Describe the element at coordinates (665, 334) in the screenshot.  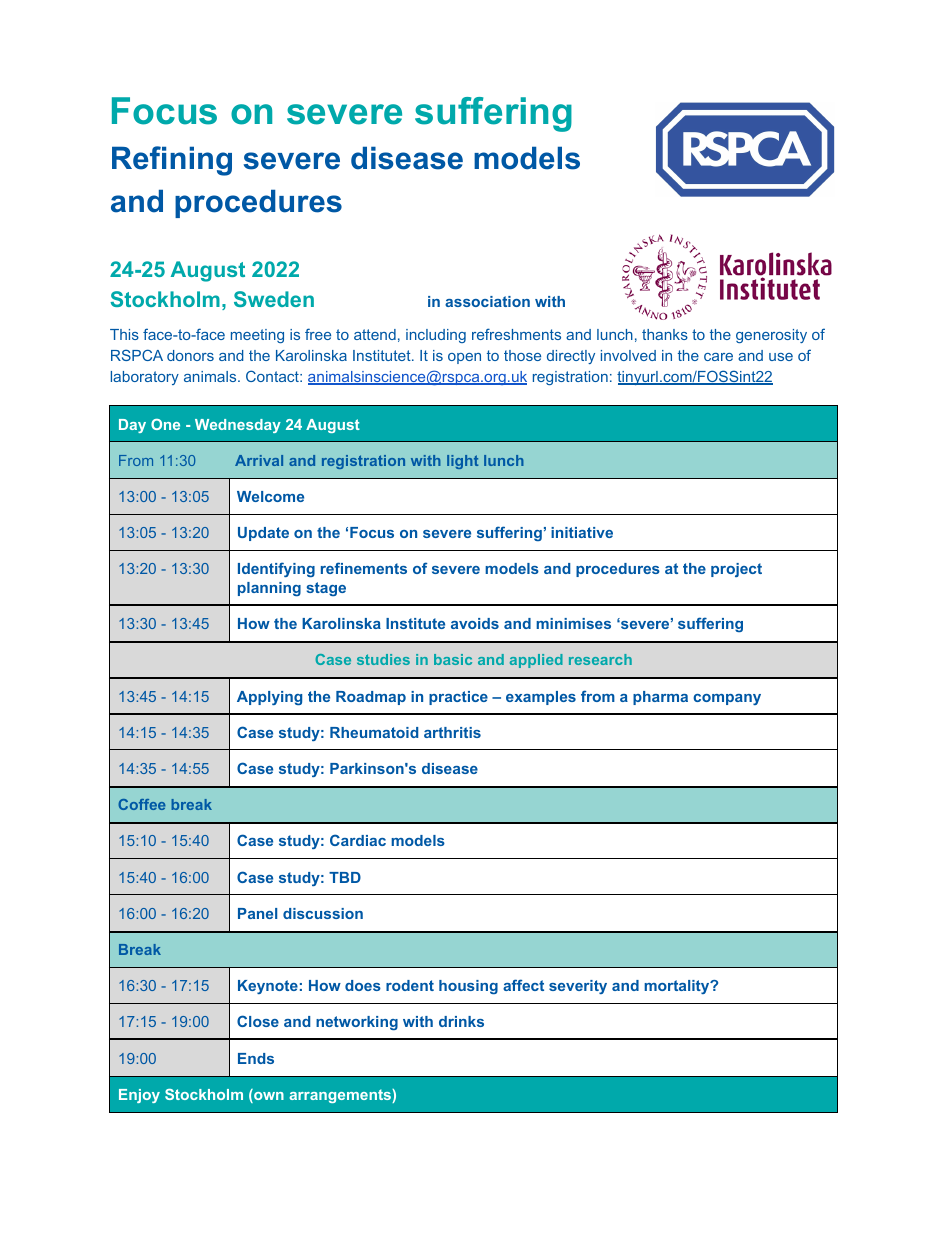
I see `thanks` at that location.
